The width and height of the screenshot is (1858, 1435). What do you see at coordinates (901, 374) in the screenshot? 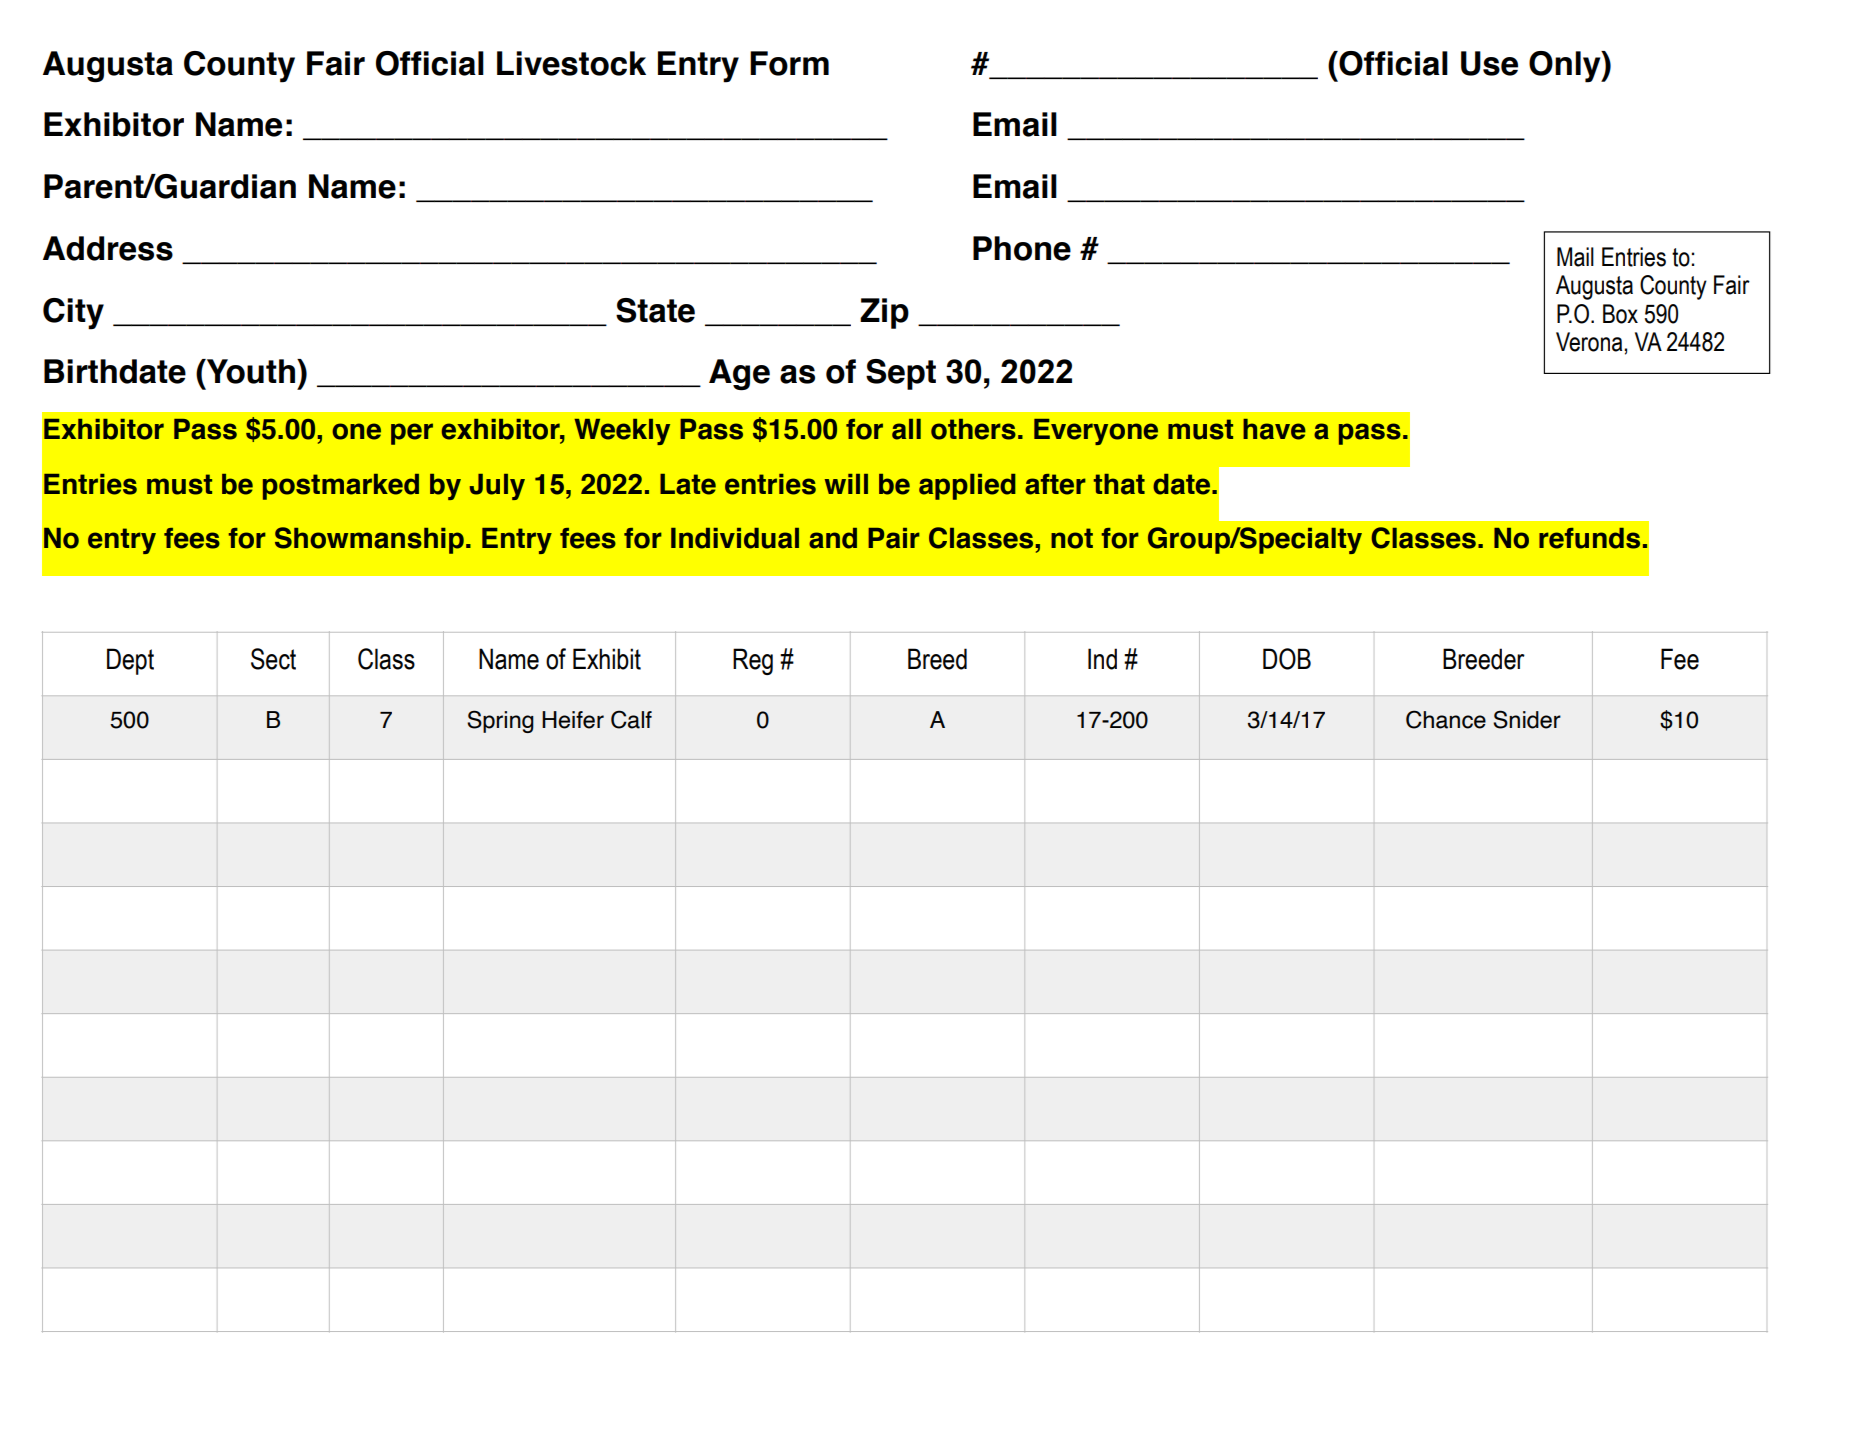
I see `Sept` at bounding box center [901, 374].
